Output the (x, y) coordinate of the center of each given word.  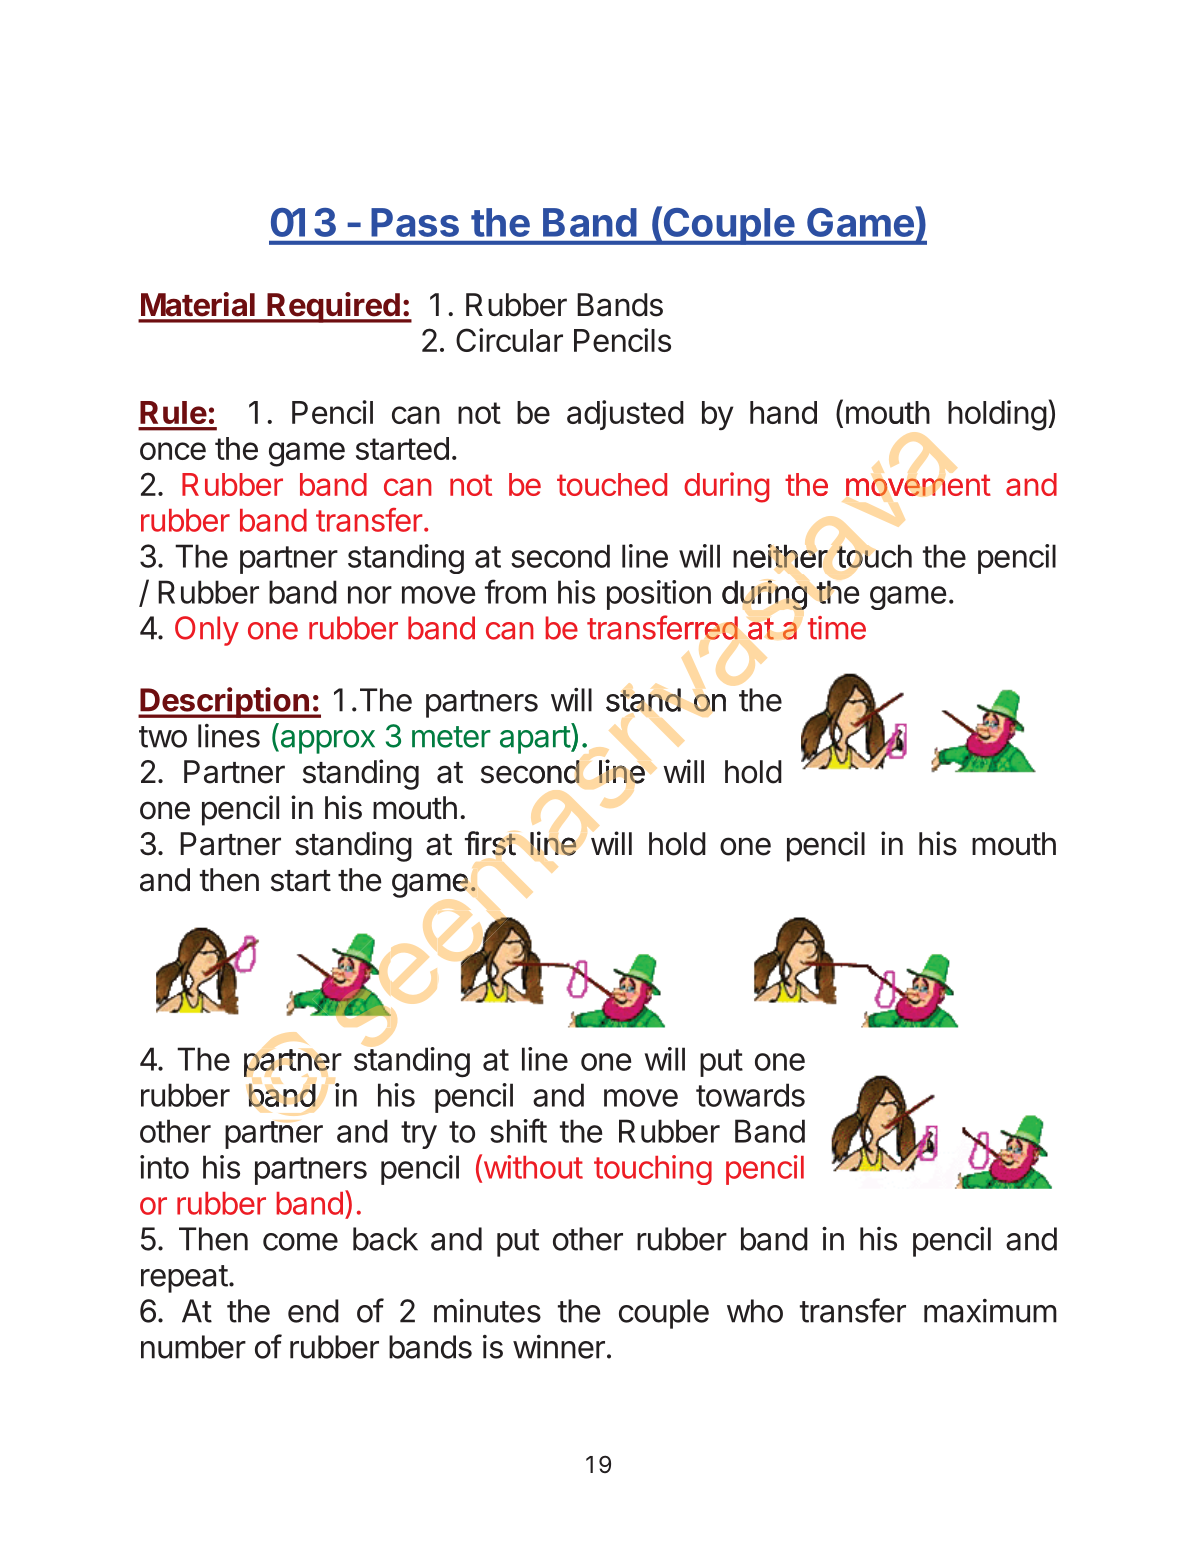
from (515, 591)
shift (518, 1130)
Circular (509, 340)
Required (333, 307)
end (313, 1311)
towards (750, 1095)
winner (559, 1347)
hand (783, 412)
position (659, 595)
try (419, 1135)
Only (207, 631)
